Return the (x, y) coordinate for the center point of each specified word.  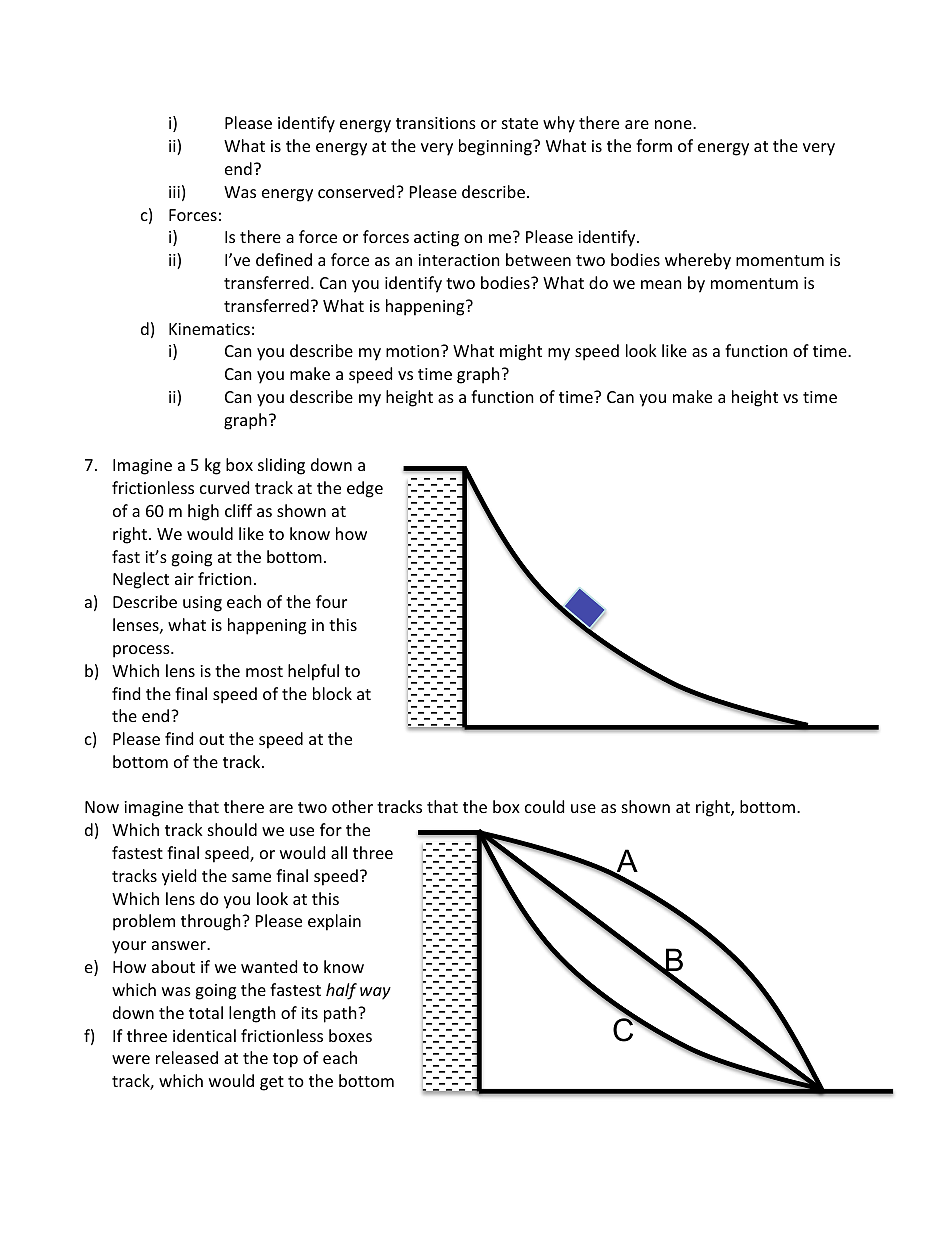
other (352, 806)
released (187, 1057)
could (544, 806)
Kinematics (209, 329)
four (331, 601)
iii (174, 192)
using (202, 604)
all (339, 852)
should (232, 829)
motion (412, 351)
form (654, 145)
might (521, 352)
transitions (436, 123)
